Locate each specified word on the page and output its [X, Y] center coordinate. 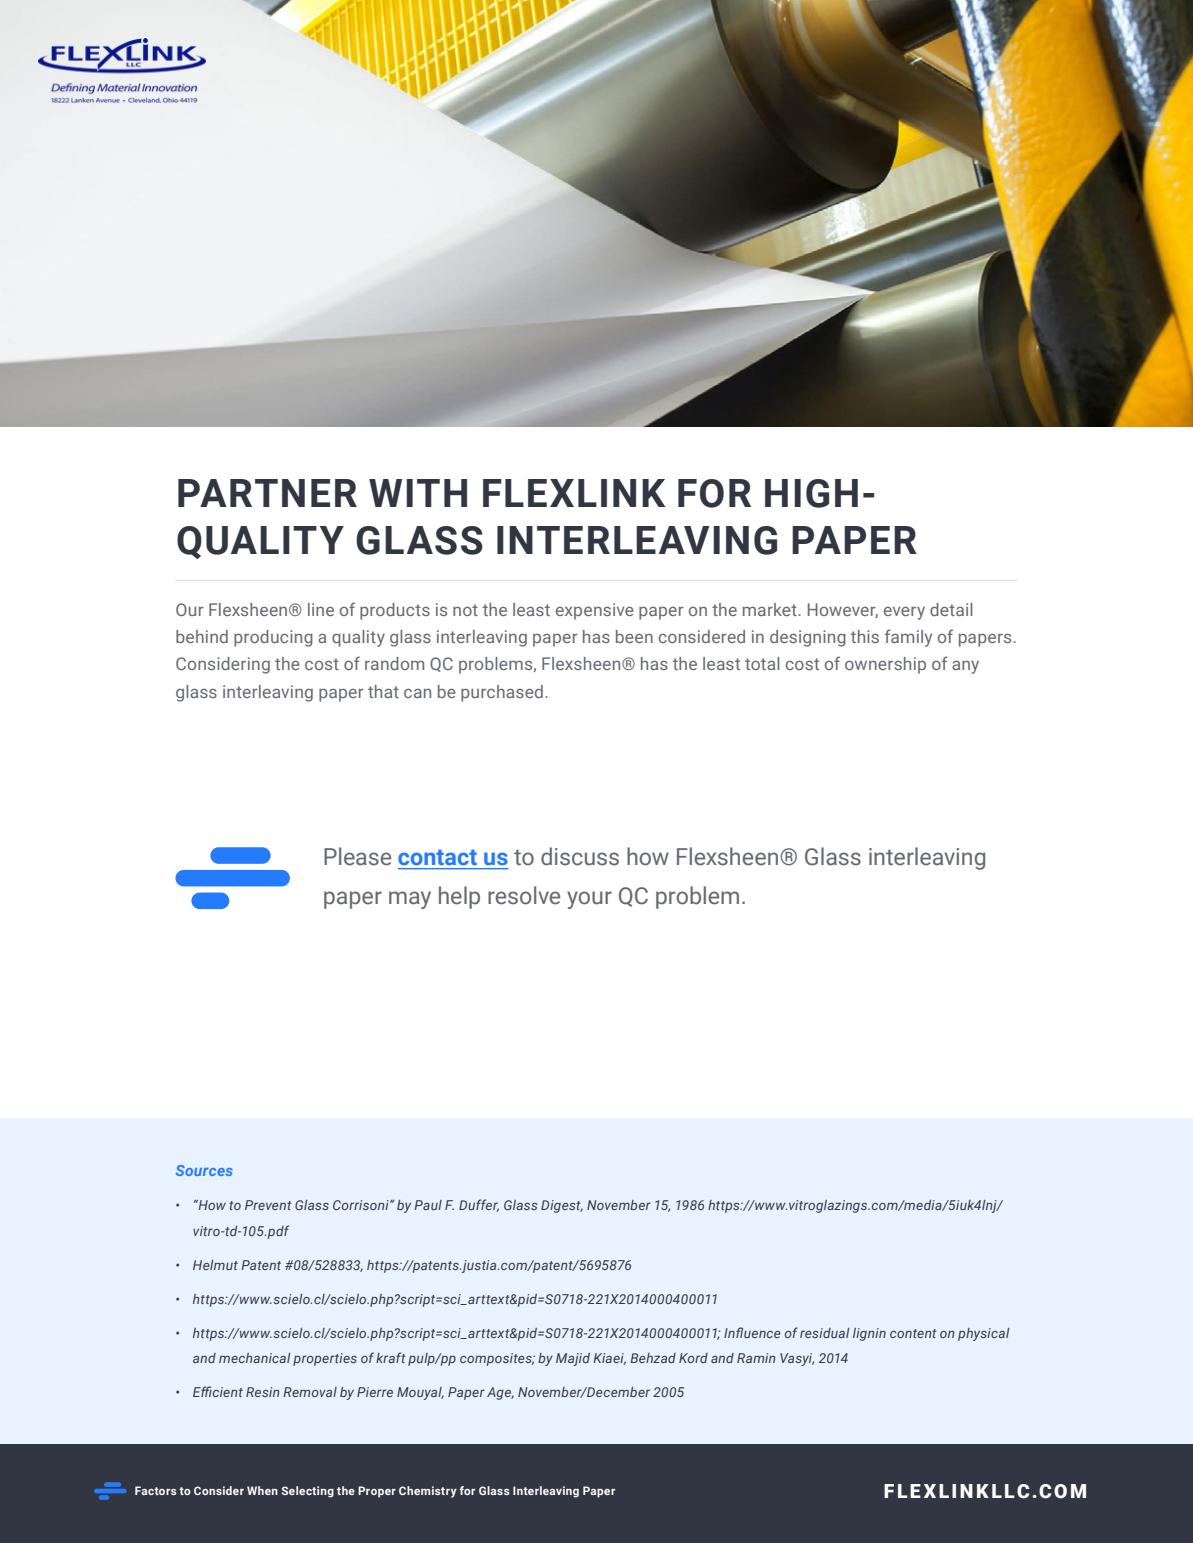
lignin [869, 1334]
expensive [595, 611]
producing [273, 638]
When [262, 1490]
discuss [580, 856]
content [913, 1333]
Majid [573, 1359]
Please [357, 856]
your [589, 900]
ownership [885, 665]
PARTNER [267, 493]
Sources [204, 1170]
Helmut [215, 1265]
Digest [562, 1206]
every [904, 613]
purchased [502, 693]
